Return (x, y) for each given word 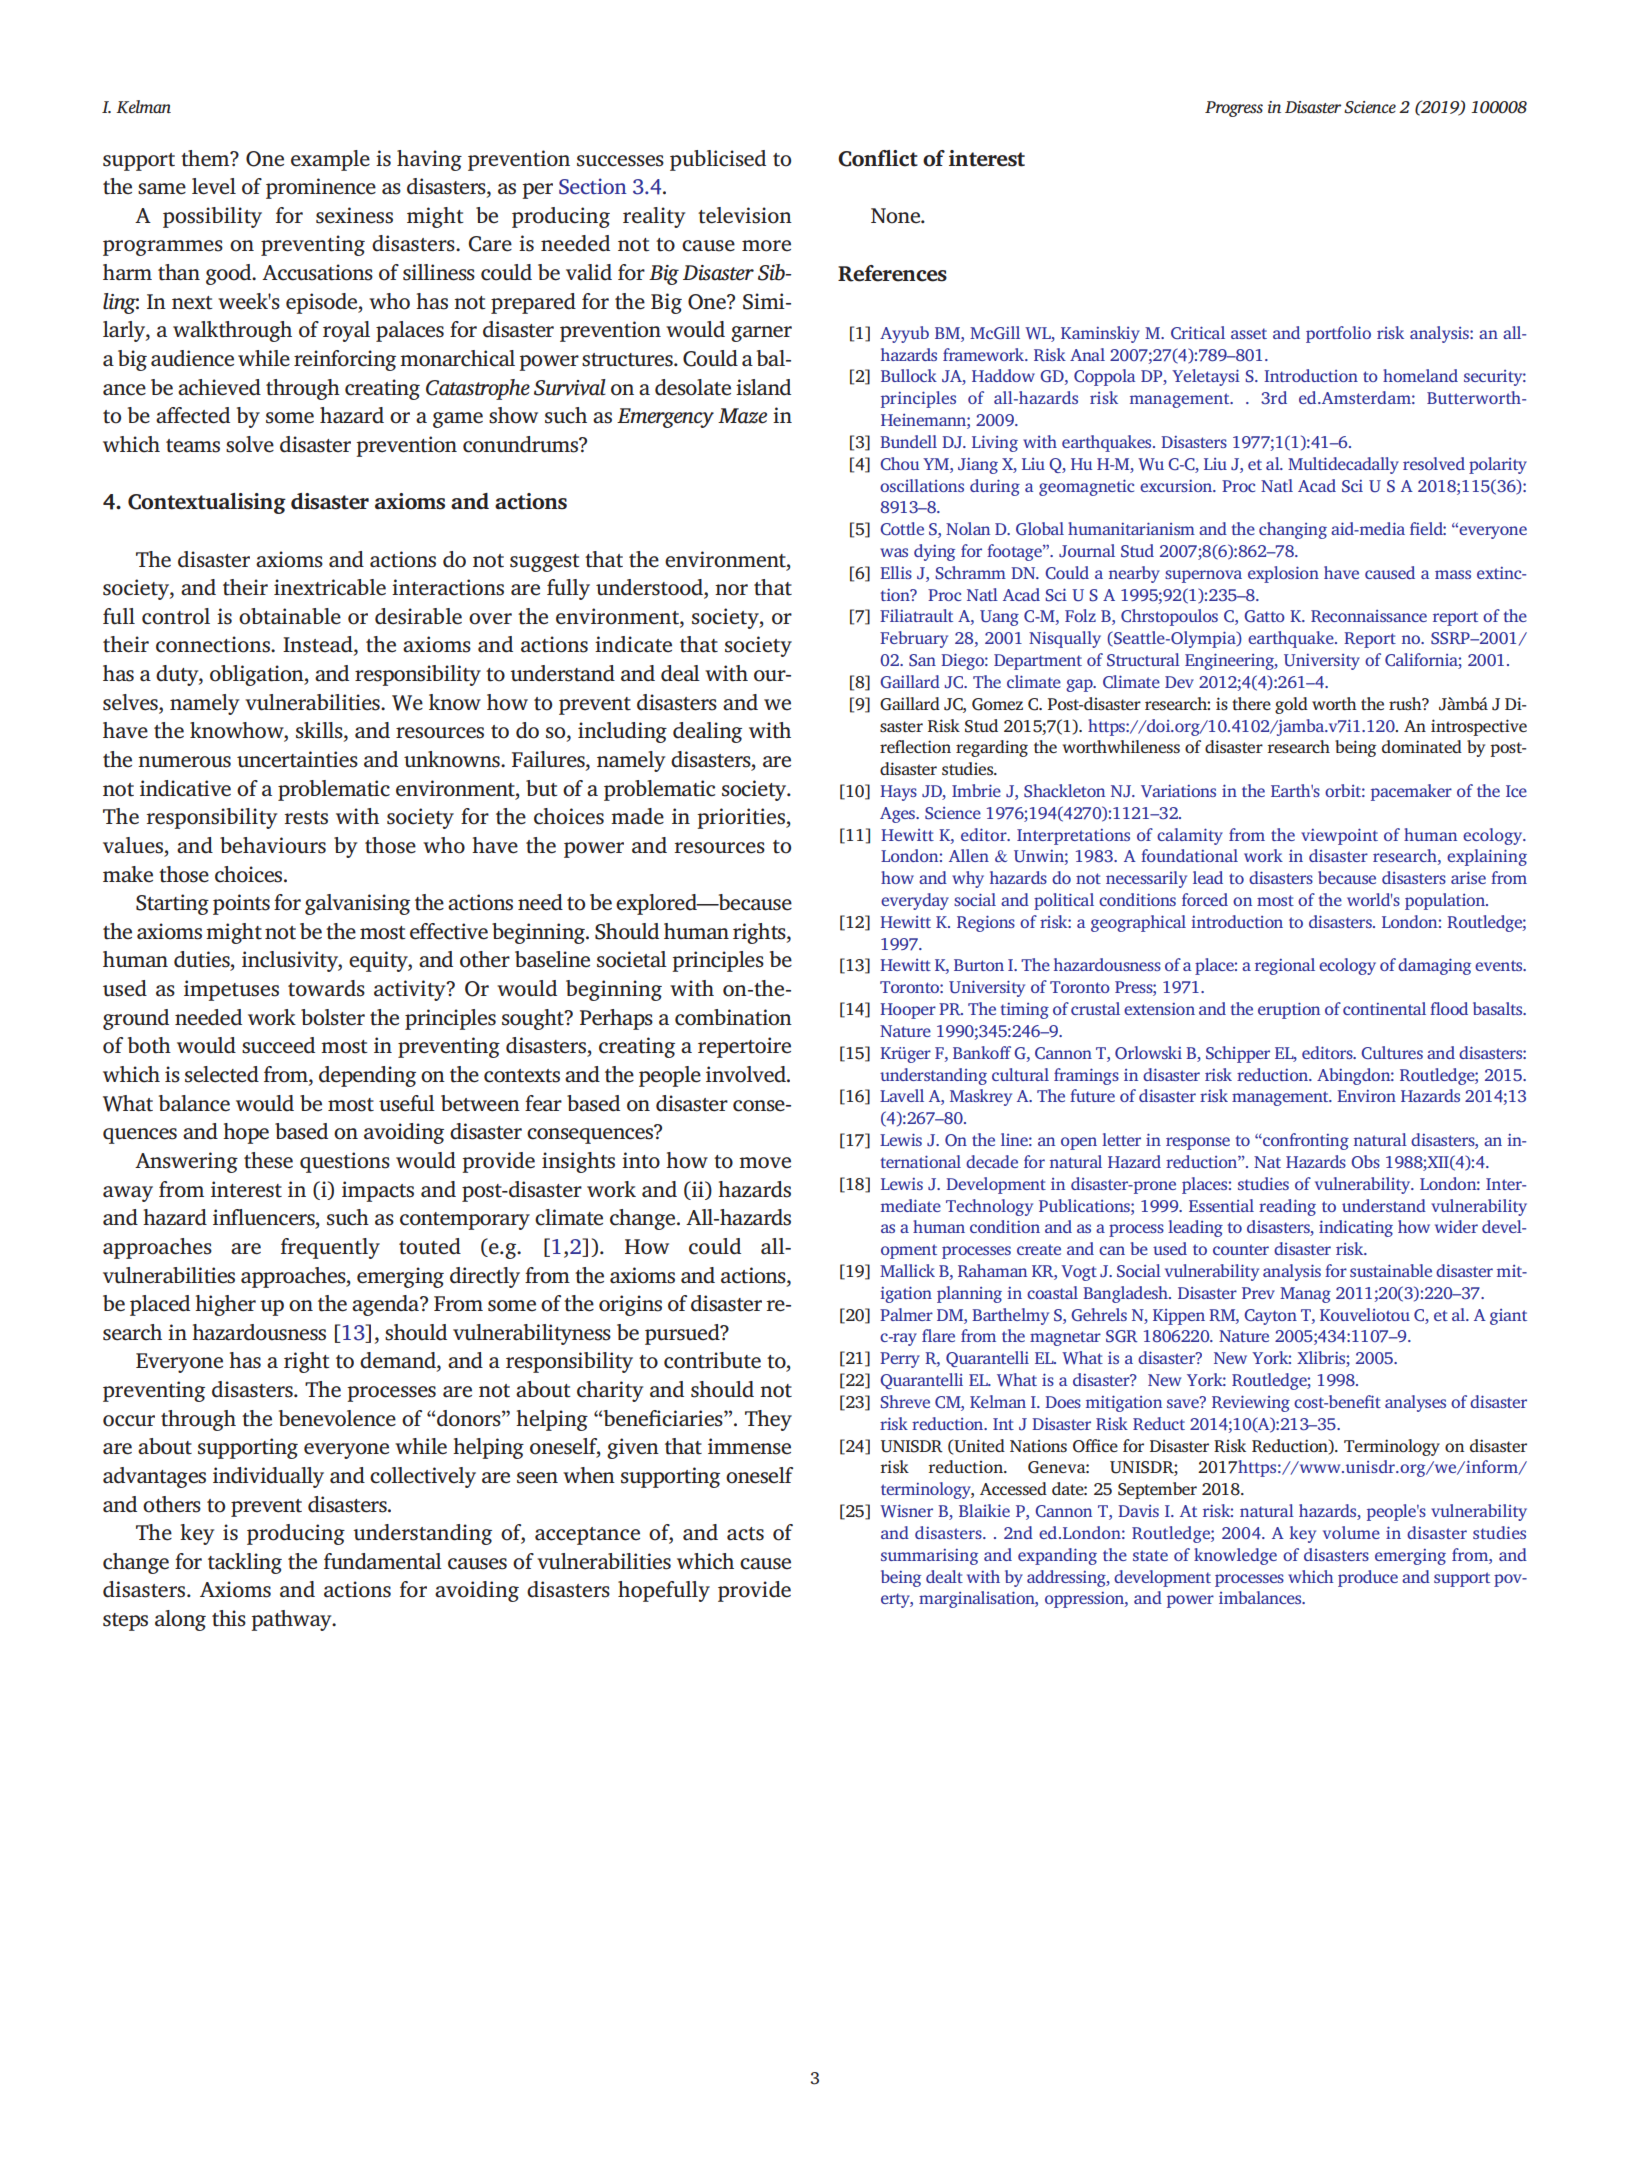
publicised (718, 160)
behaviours (273, 845)
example (330, 160)
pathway (292, 1620)
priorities (742, 818)
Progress (1234, 109)
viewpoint (1339, 836)
